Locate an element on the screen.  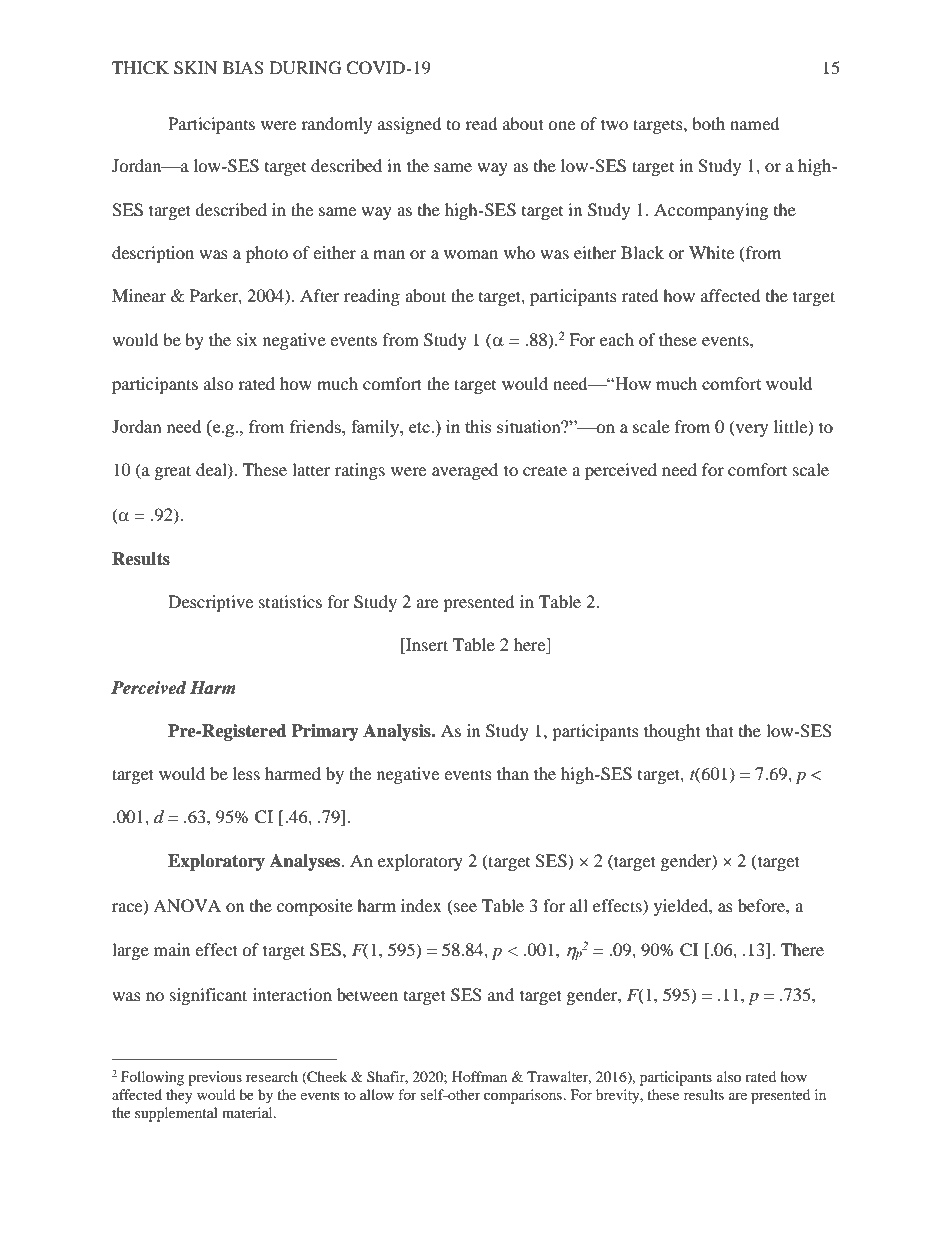
assigned is located at coordinates (410, 125).
